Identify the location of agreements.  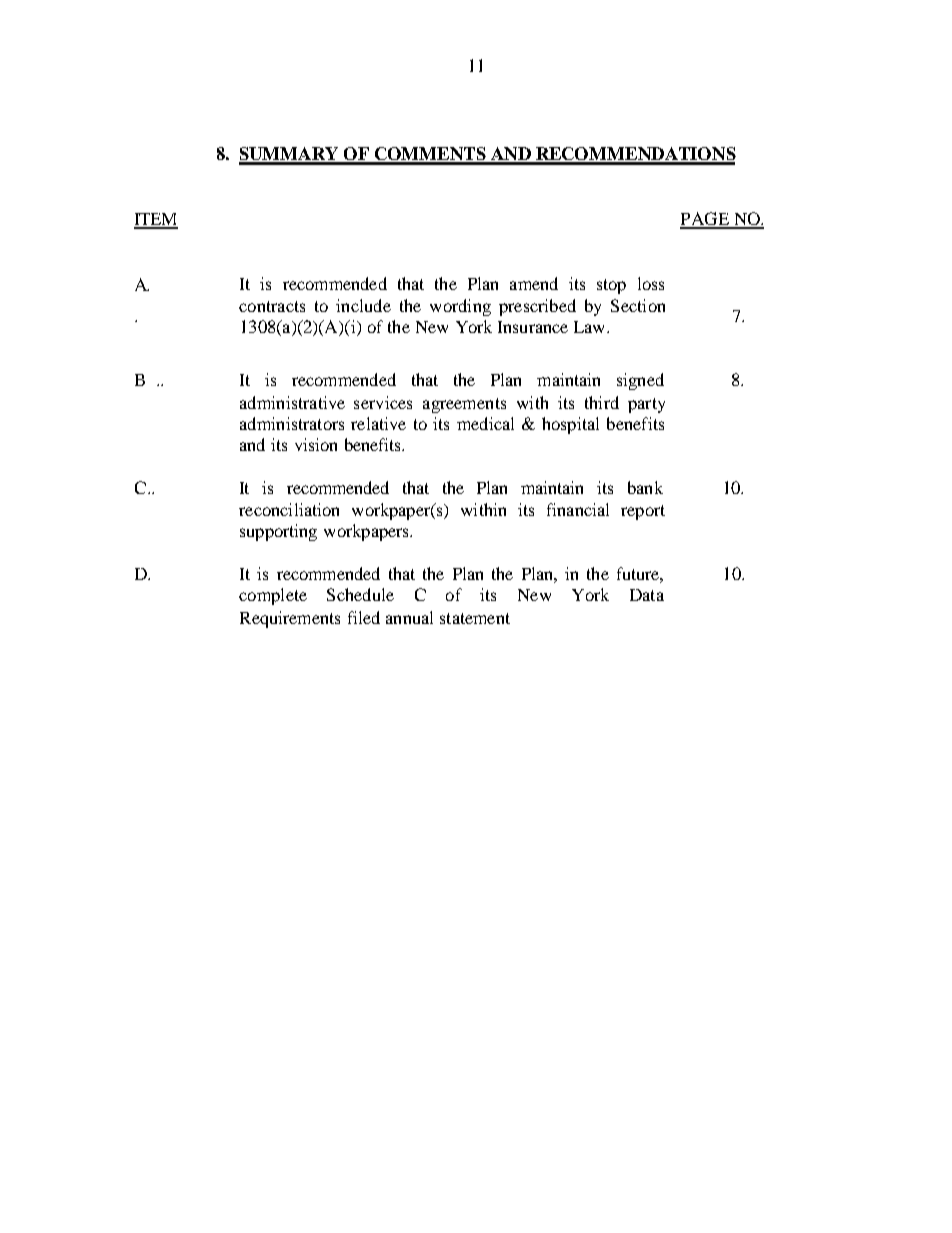
(464, 405).
